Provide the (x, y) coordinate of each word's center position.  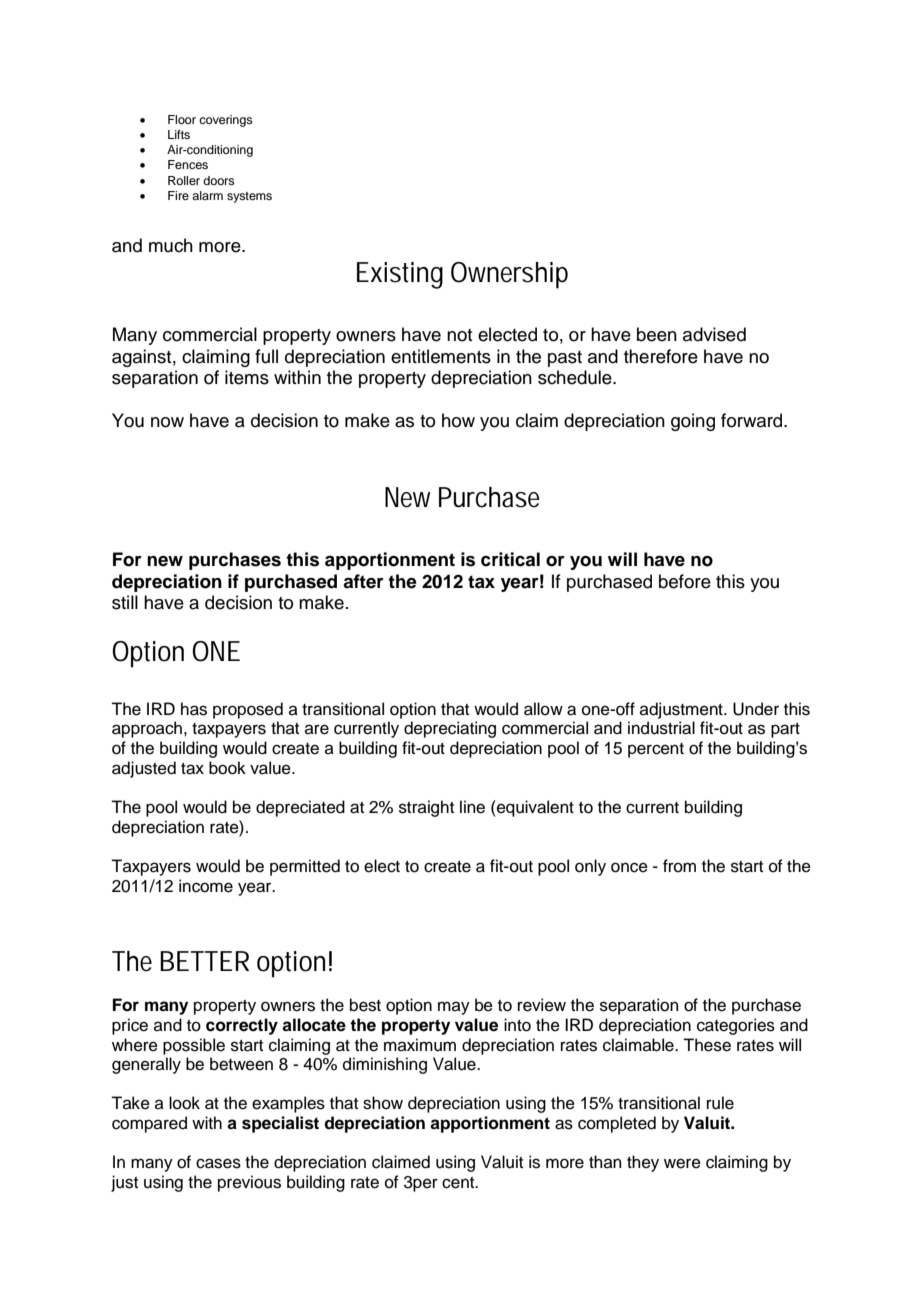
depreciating (450, 729)
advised (714, 334)
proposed (248, 710)
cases (218, 1163)
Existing (400, 275)
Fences (188, 164)
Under (756, 709)
